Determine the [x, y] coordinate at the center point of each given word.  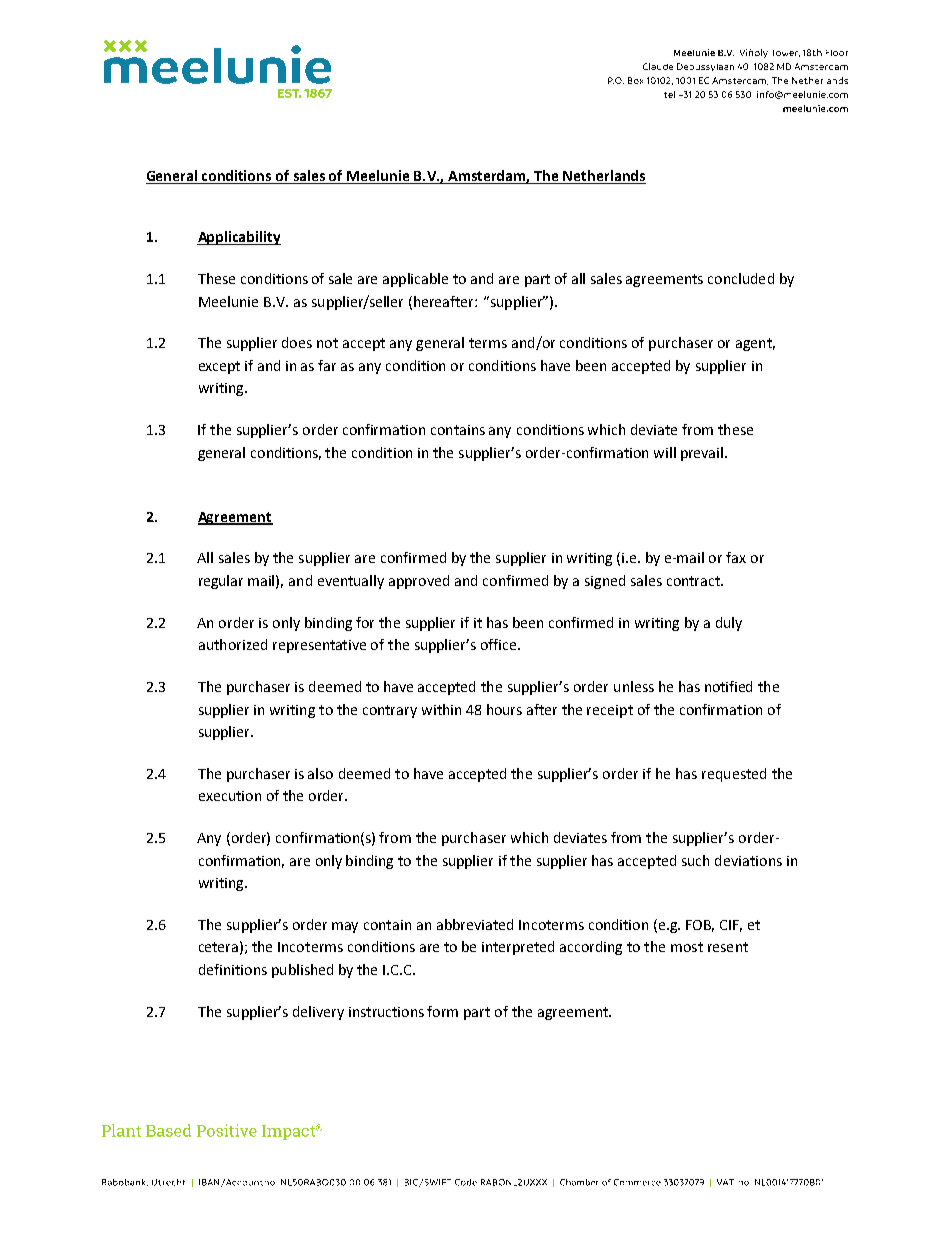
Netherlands [604, 177]
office [500, 644]
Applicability [239, 238]
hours [504, 709]
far [327, 365]
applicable [415, 280]
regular [221, 582]
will [665, 452]
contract [694, 581]
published [302, 971]
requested [734, 775]
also [320, 773]
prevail [703, 454]
